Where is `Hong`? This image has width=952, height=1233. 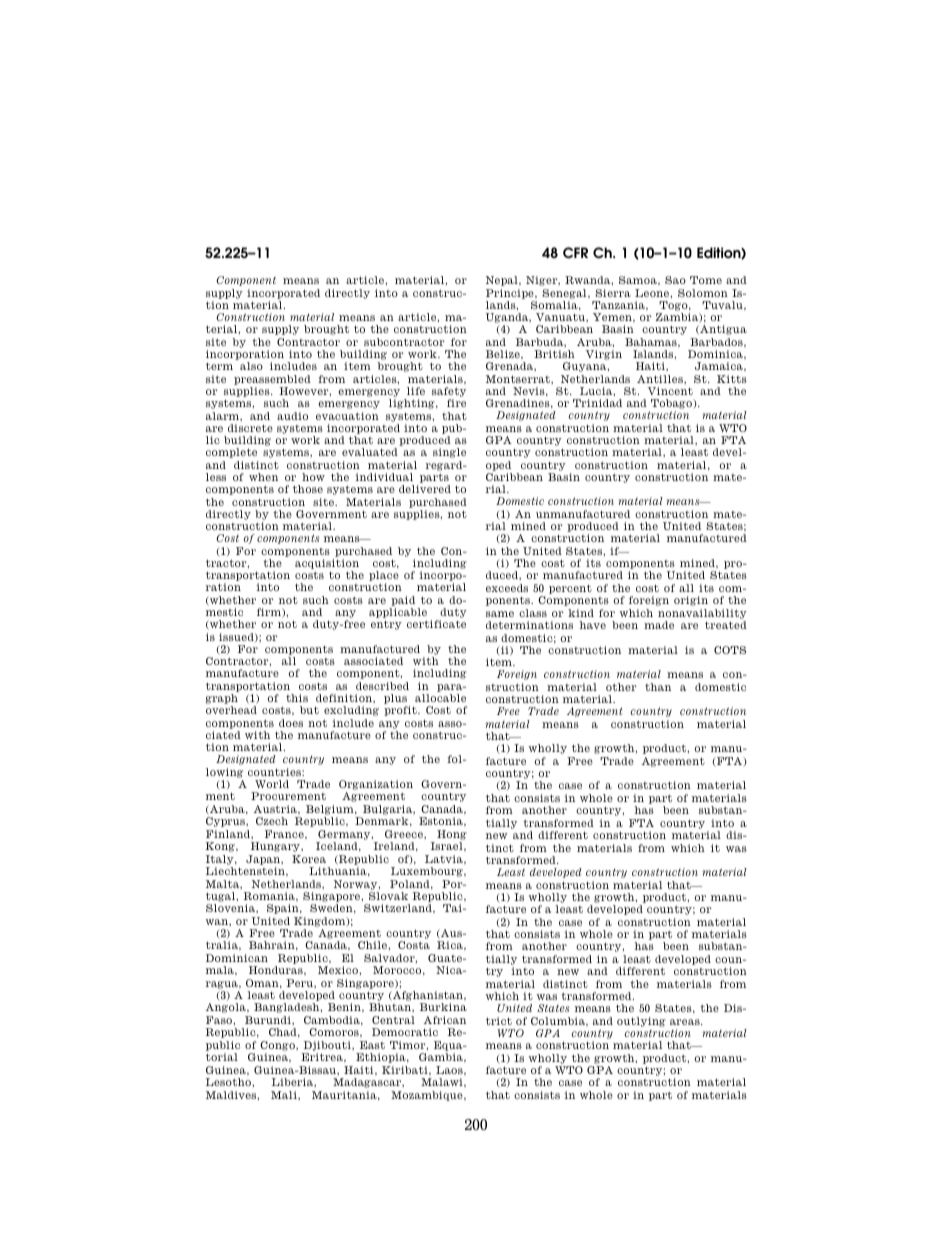
Hong is located at coordinates (452, 835).
